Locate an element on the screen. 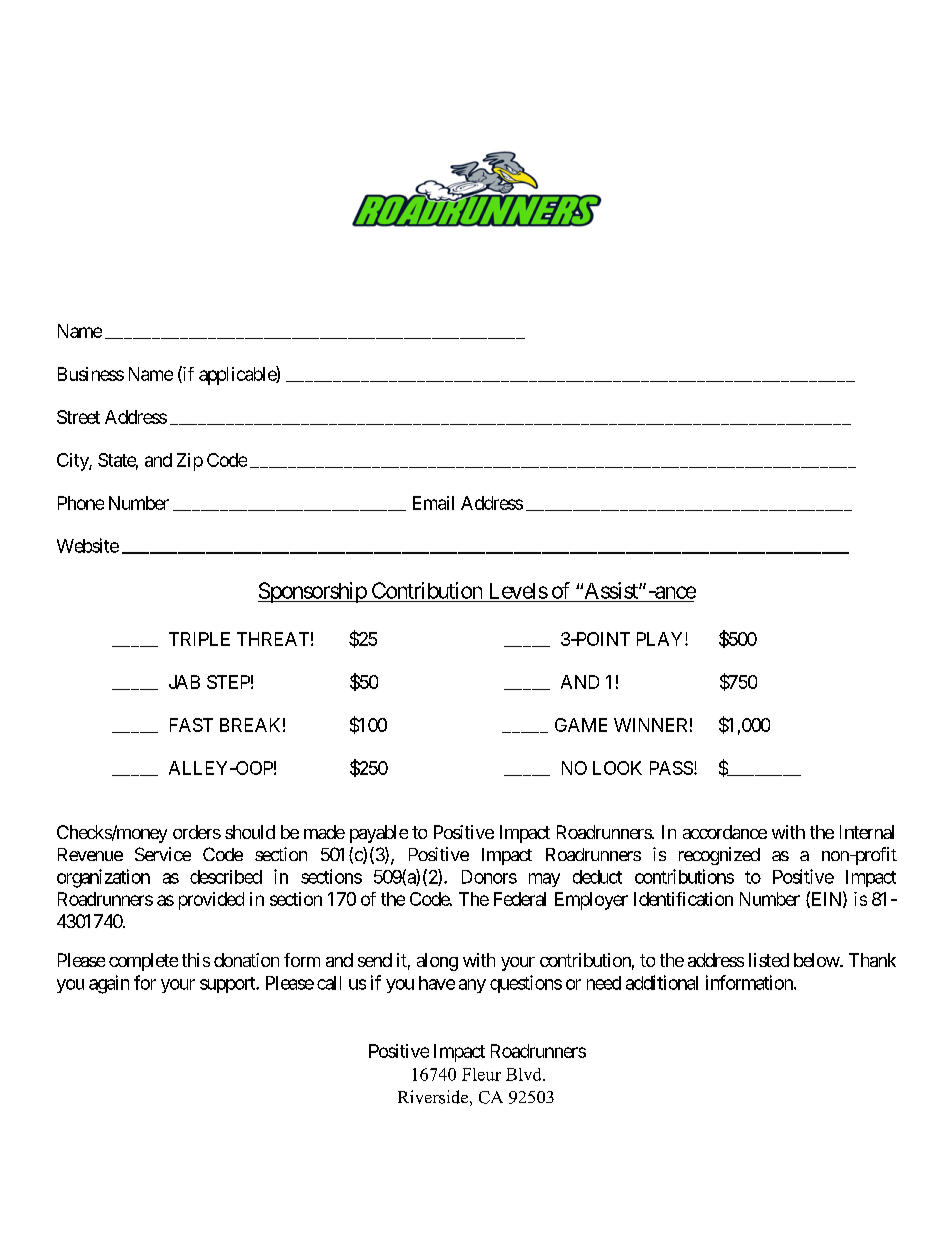  Fleur is located at coordinates (481, 1074).
